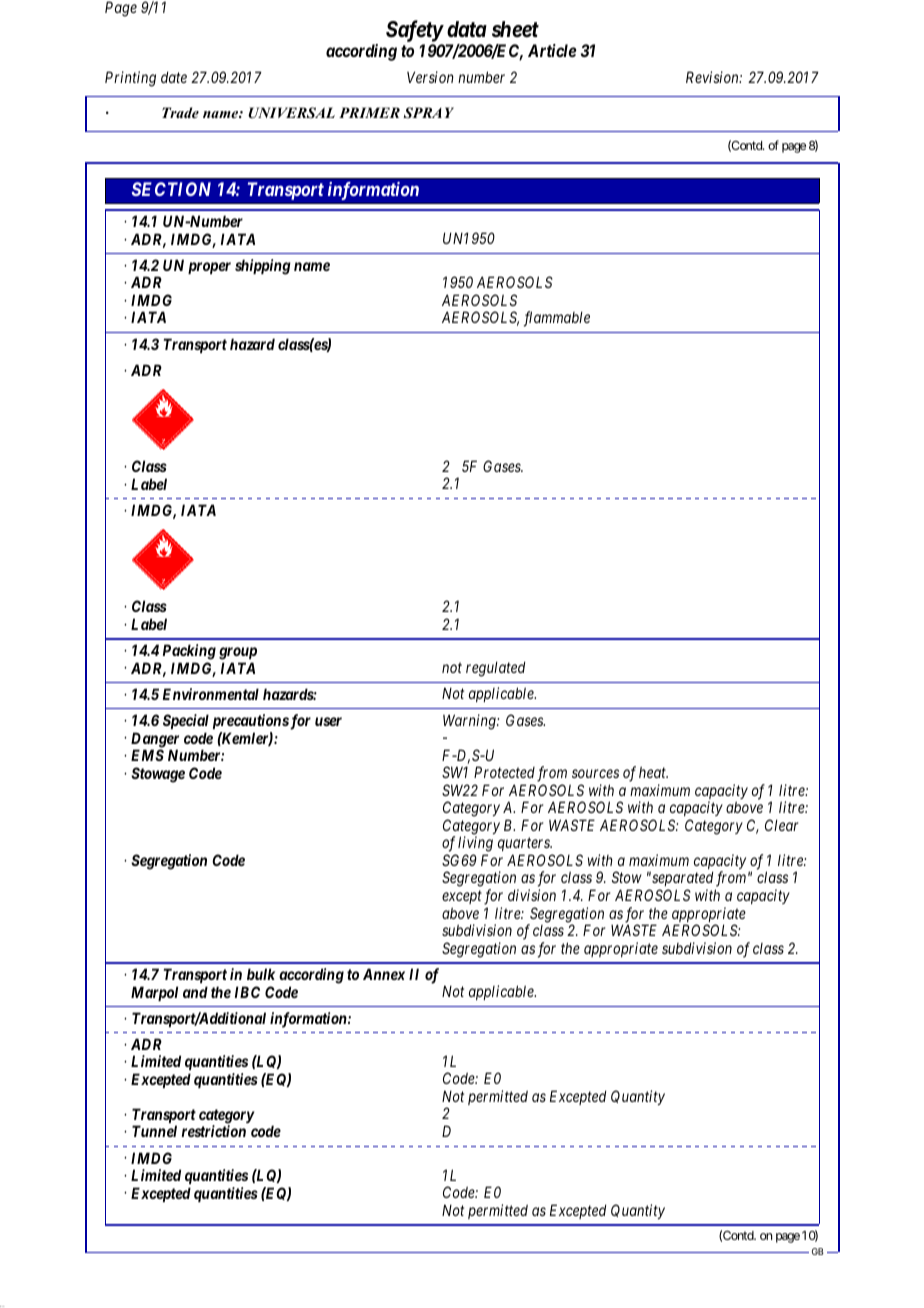  What do you see at coordinates (174, 77) in the page?
I see `date` at bounding box center [174, 77].
